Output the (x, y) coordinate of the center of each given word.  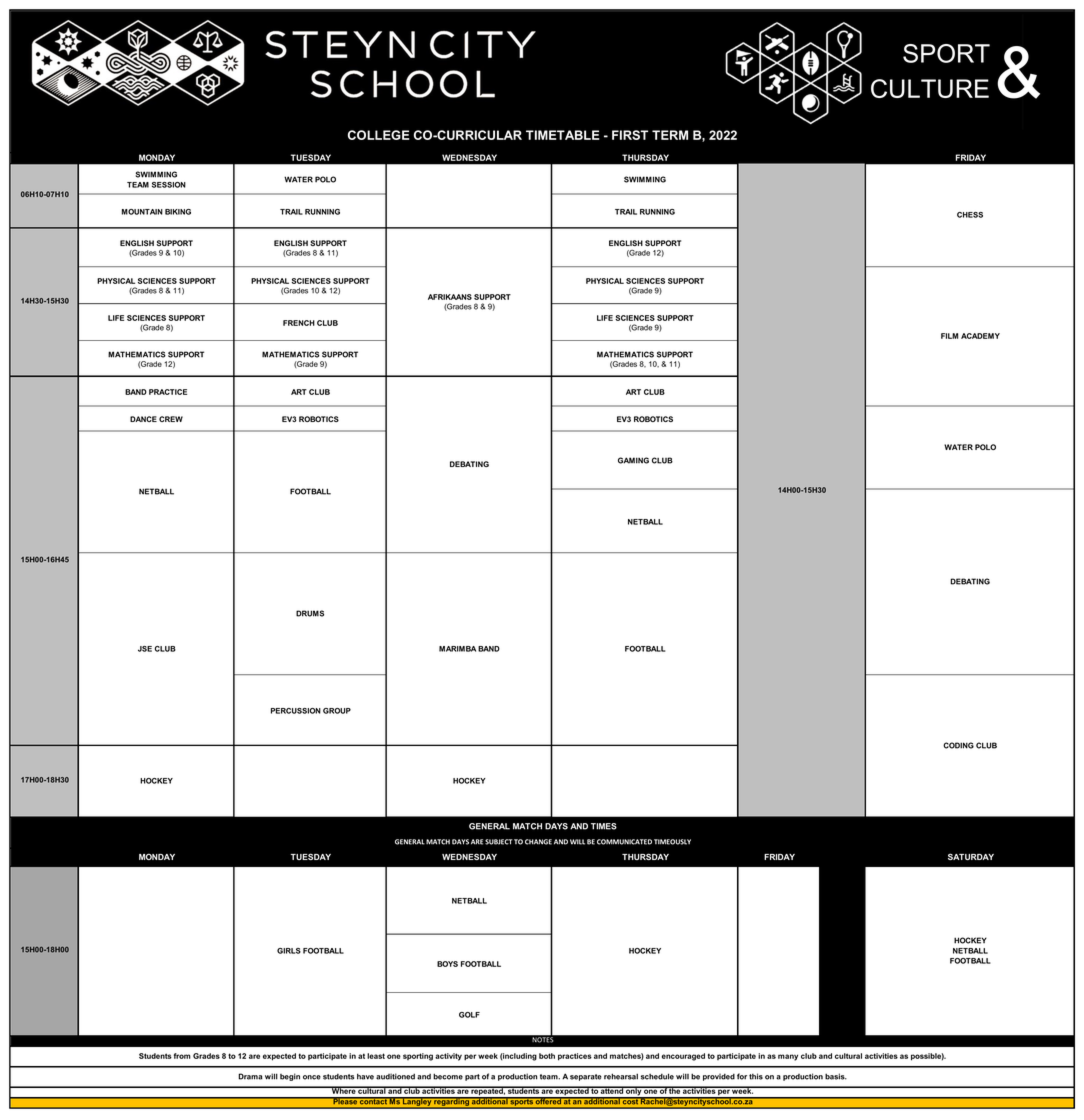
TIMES (604, 826)
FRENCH (299, 323)
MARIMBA (457, 649)
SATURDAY (971, 856)
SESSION (169, 185)
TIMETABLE (562, 135)
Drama (250, 1076)
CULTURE (930, 88)
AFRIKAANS (450, 297)
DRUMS (310, 613)
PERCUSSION (296, 711)
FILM (949, 336)
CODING (958, 745)
